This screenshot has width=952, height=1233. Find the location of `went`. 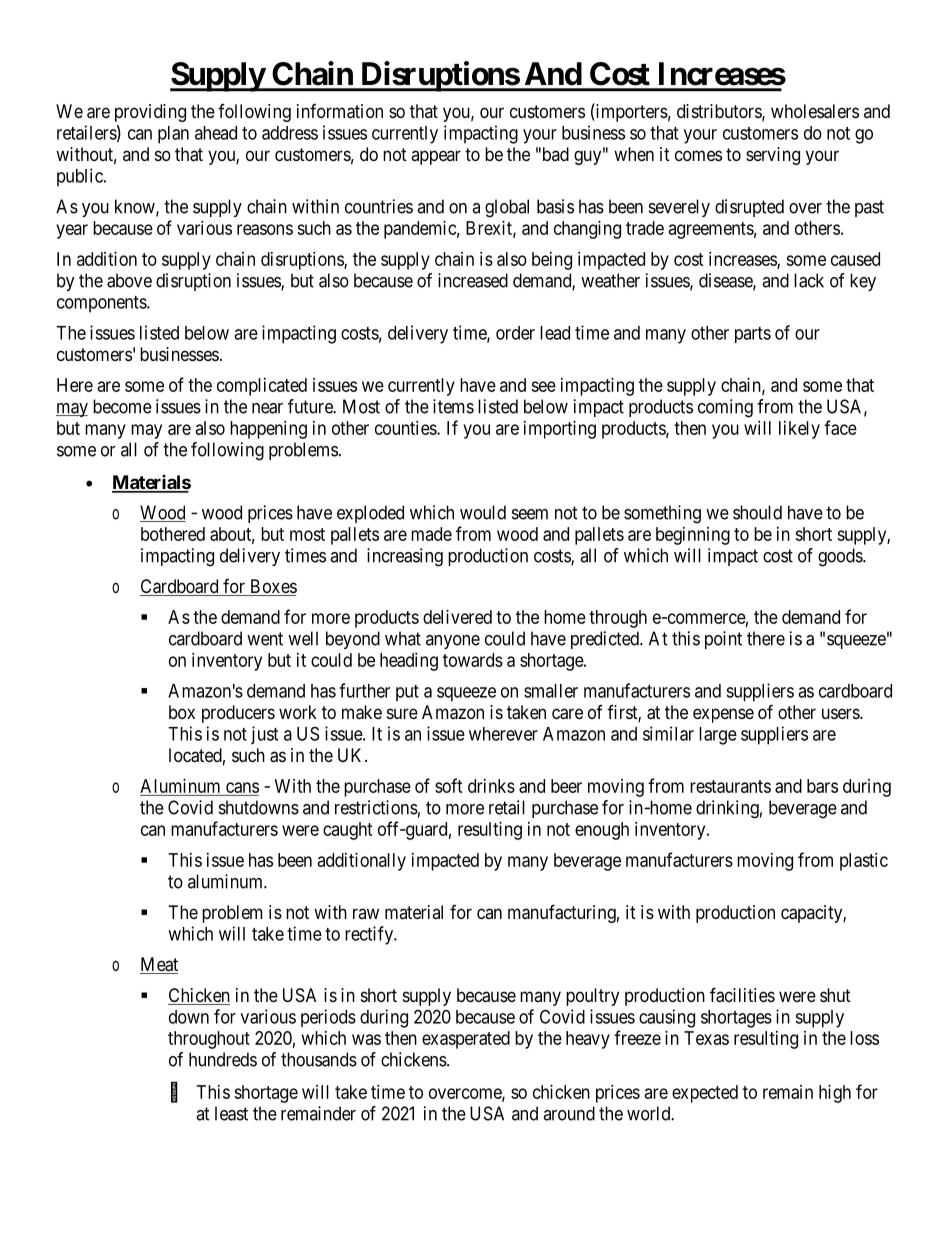

went is located at coordinates (265, 639).
